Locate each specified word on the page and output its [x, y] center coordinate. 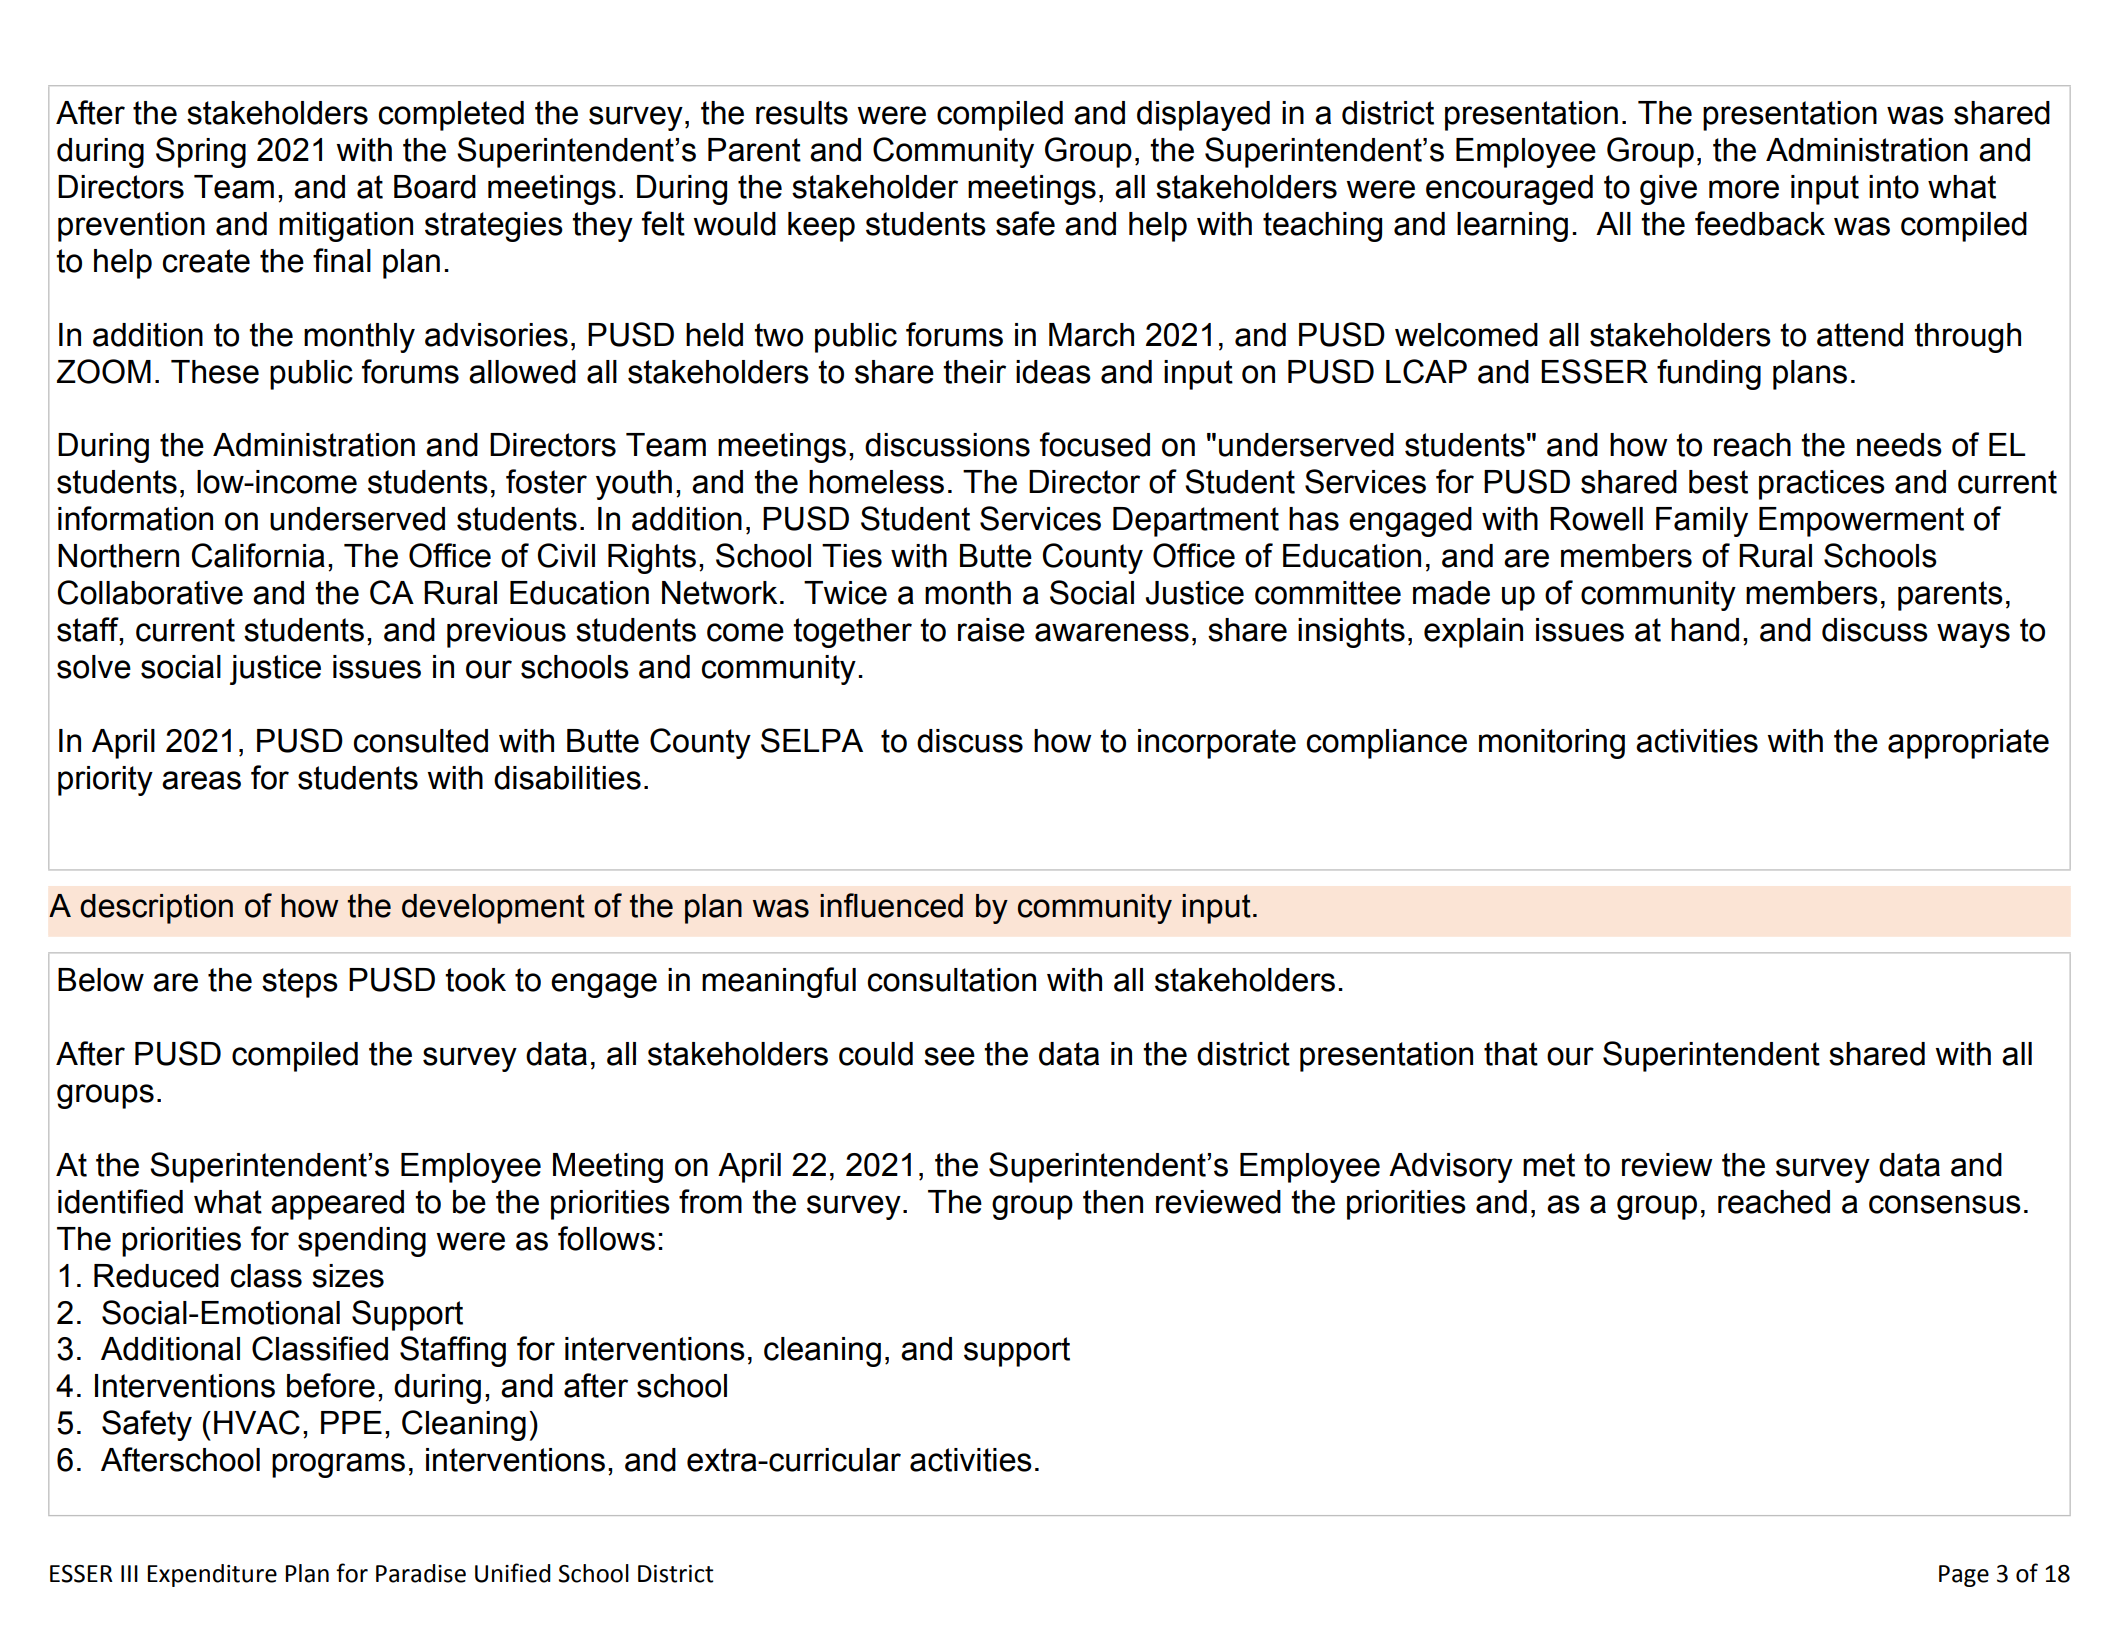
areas [201, 780]
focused [1095, 444]
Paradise [421, 1573]
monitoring [1552, 744]
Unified [513, 1573]
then [1113, 1202]
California [258, 555]
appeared [337, 1205]
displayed [1203, 116]
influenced [891, 905]
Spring [201, 152]
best [1718, 482]
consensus [1945, 1204]
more [1744, 189]
